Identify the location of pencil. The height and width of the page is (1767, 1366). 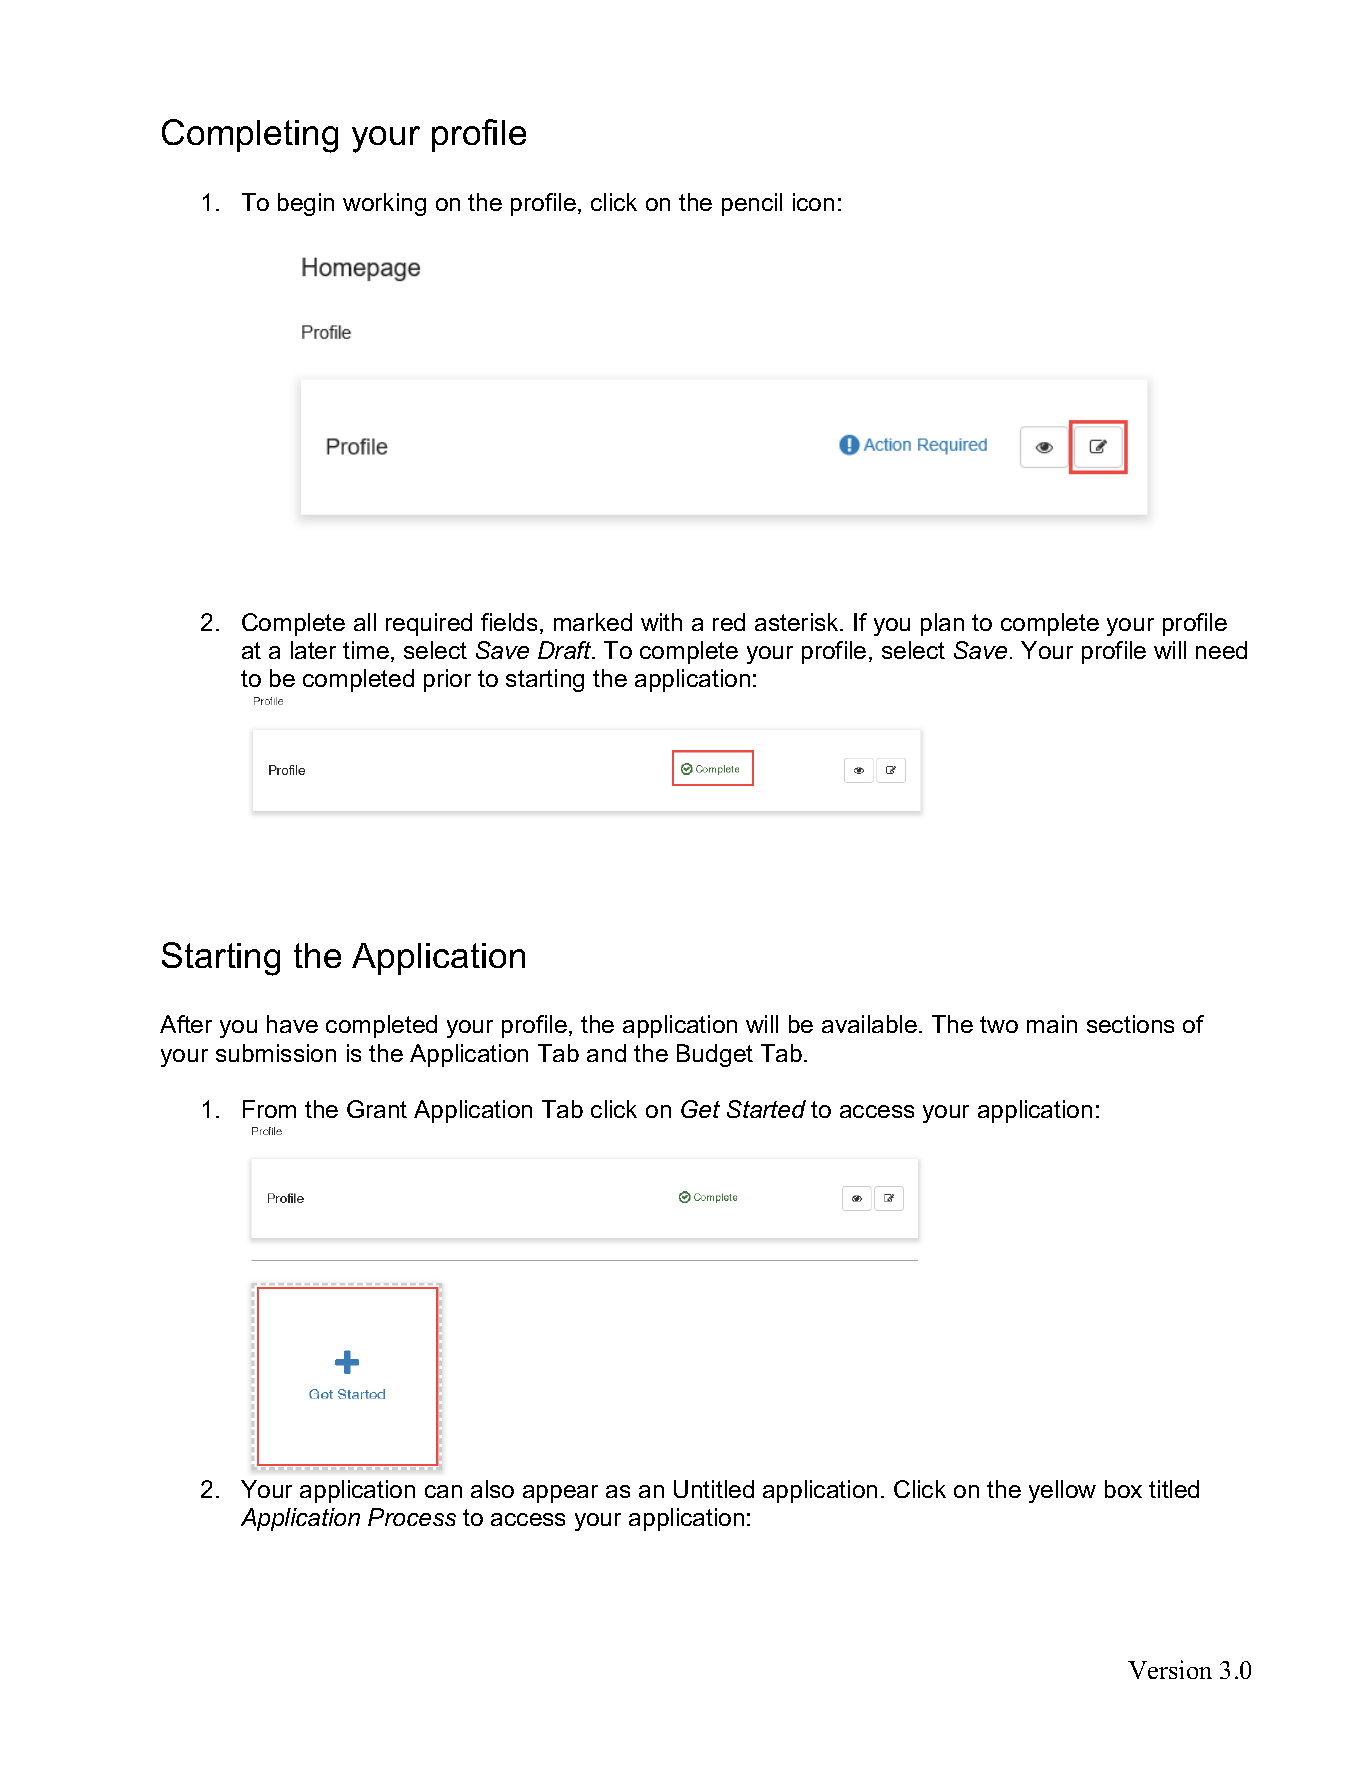
(752, 204).
